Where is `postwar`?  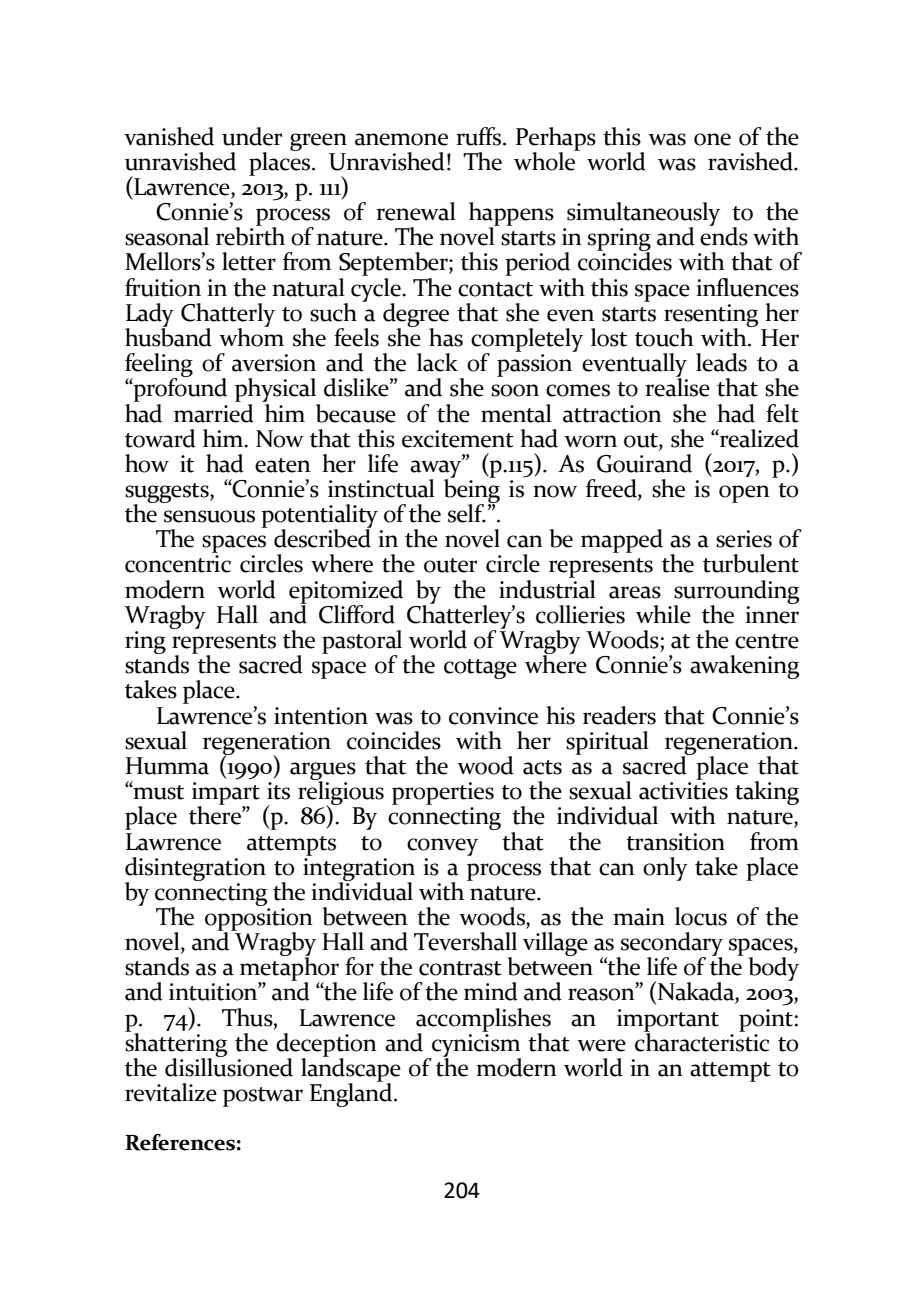 postwar is located at coordinates (263, 1097).
